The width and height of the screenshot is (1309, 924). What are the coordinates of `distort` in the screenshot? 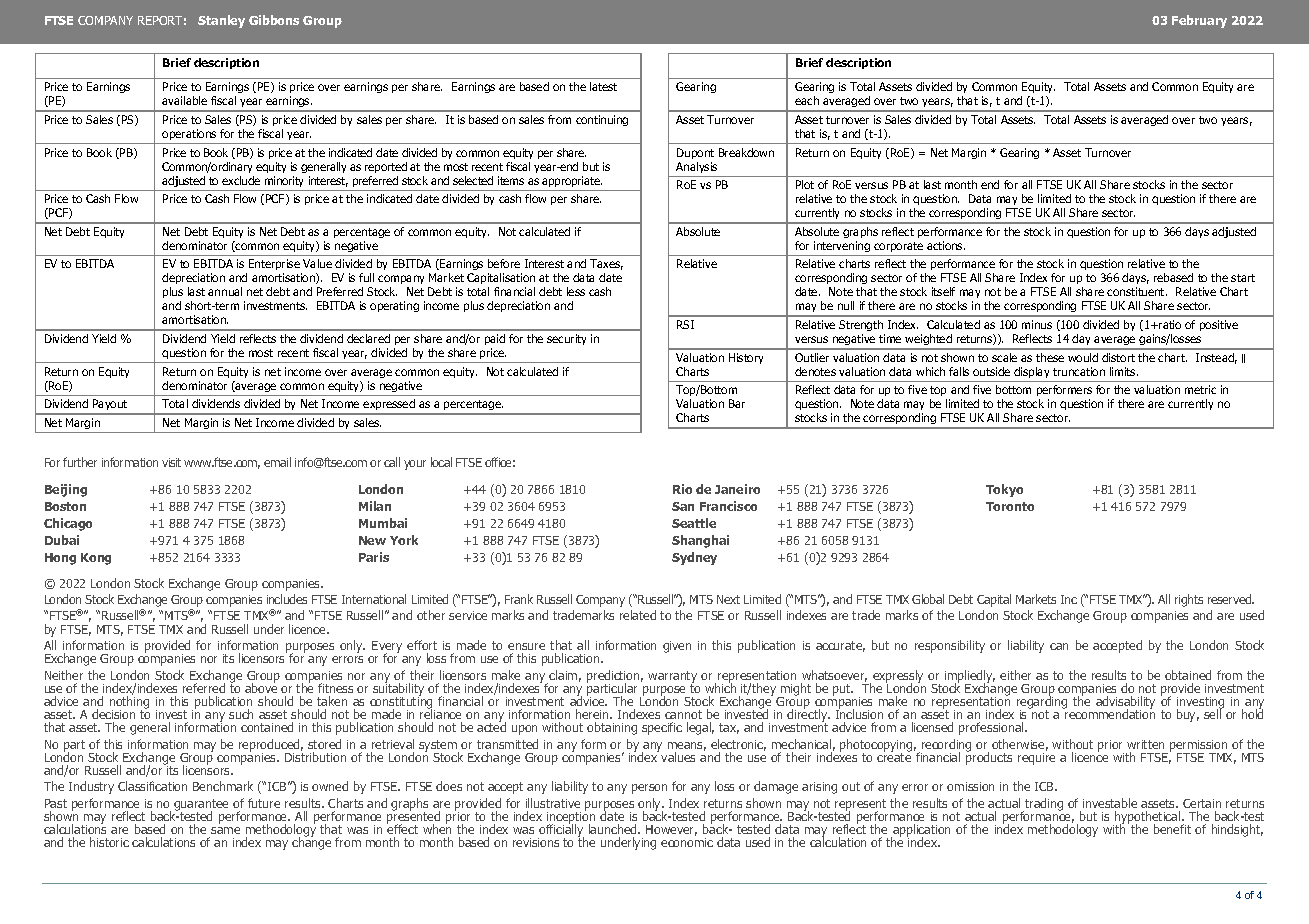 It's located at (1118, 357).
